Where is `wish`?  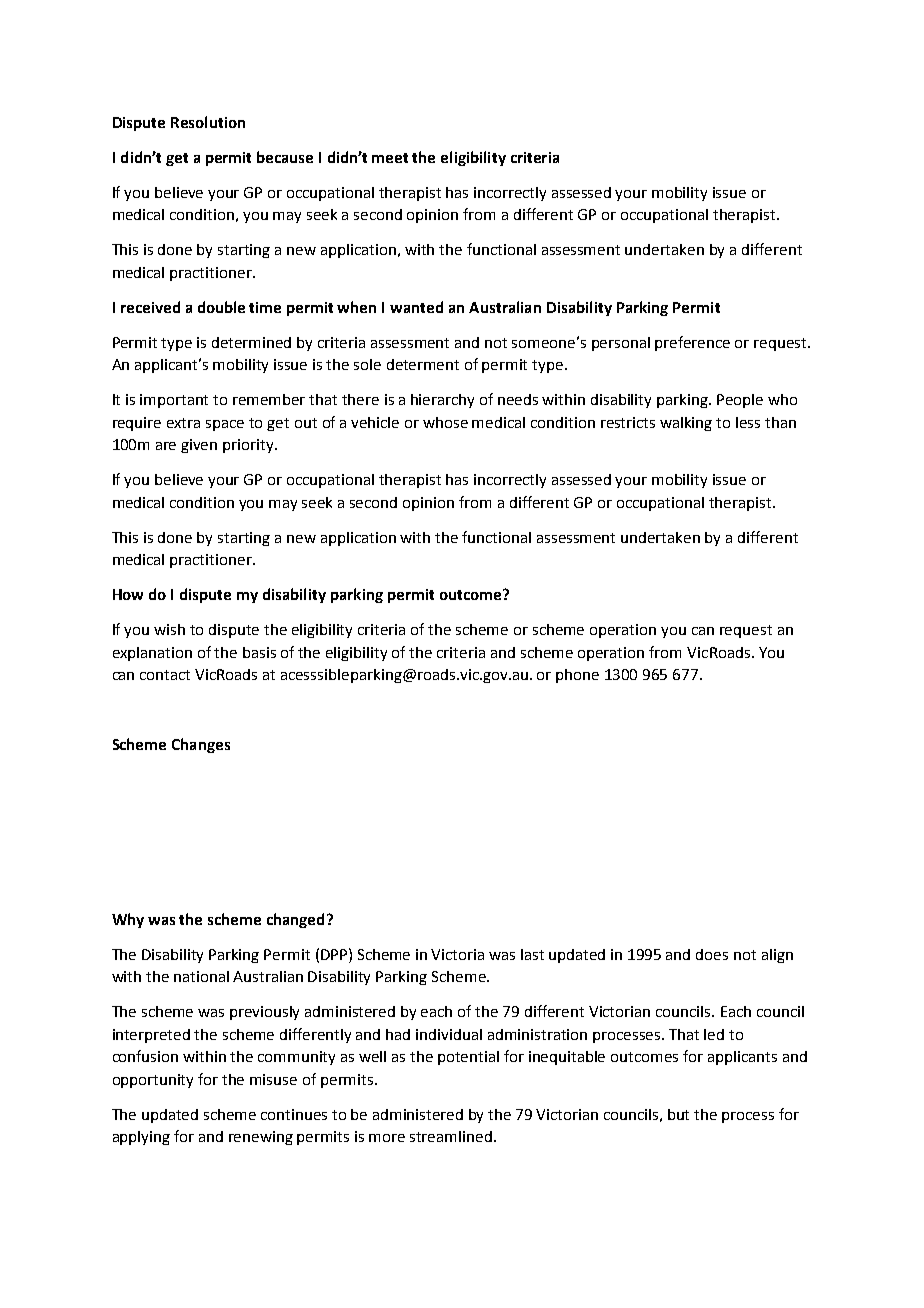
wish is located at coordinates (169, 629).
